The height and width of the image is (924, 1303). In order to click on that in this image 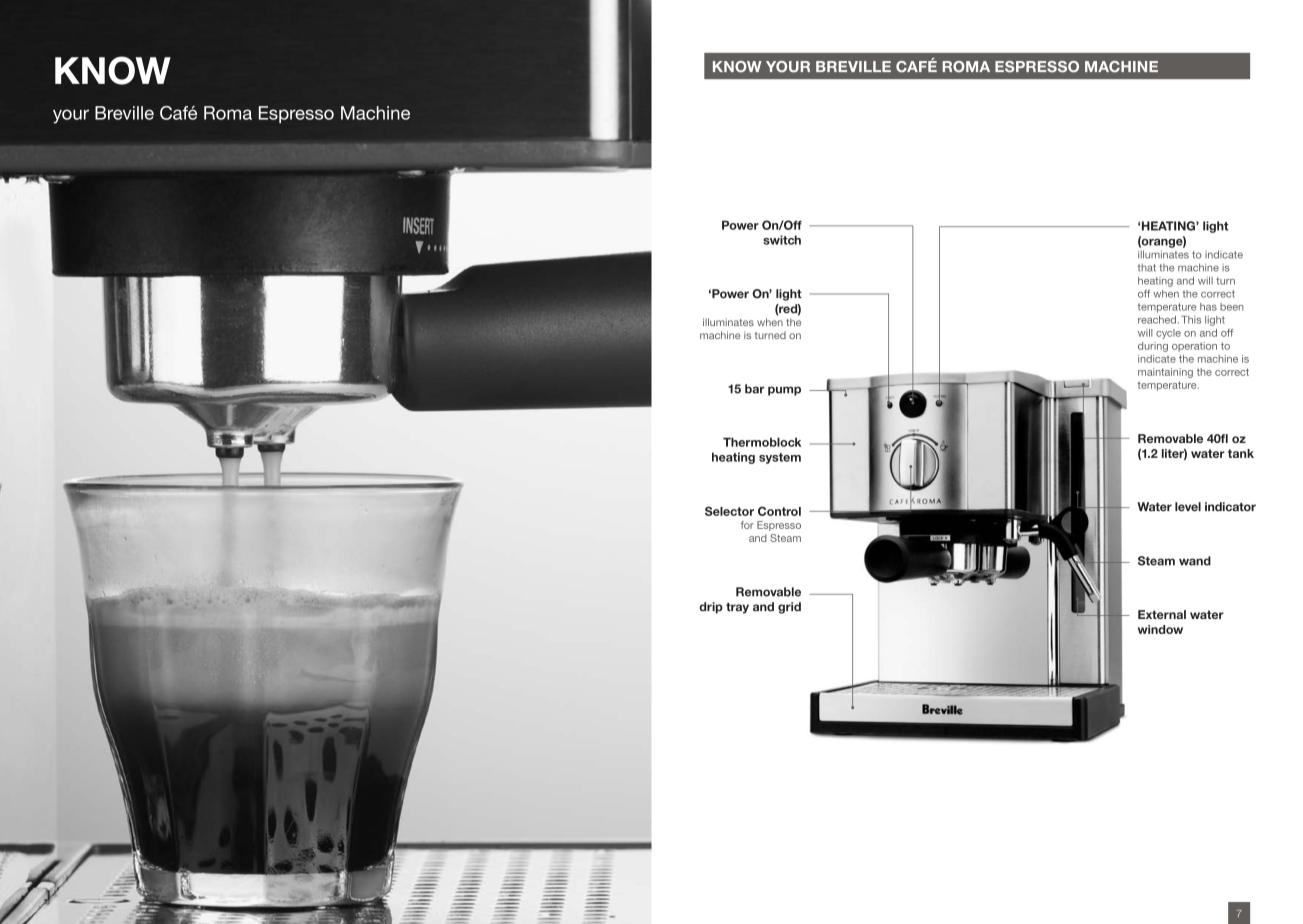, I will do `click(1147, 268)`.
